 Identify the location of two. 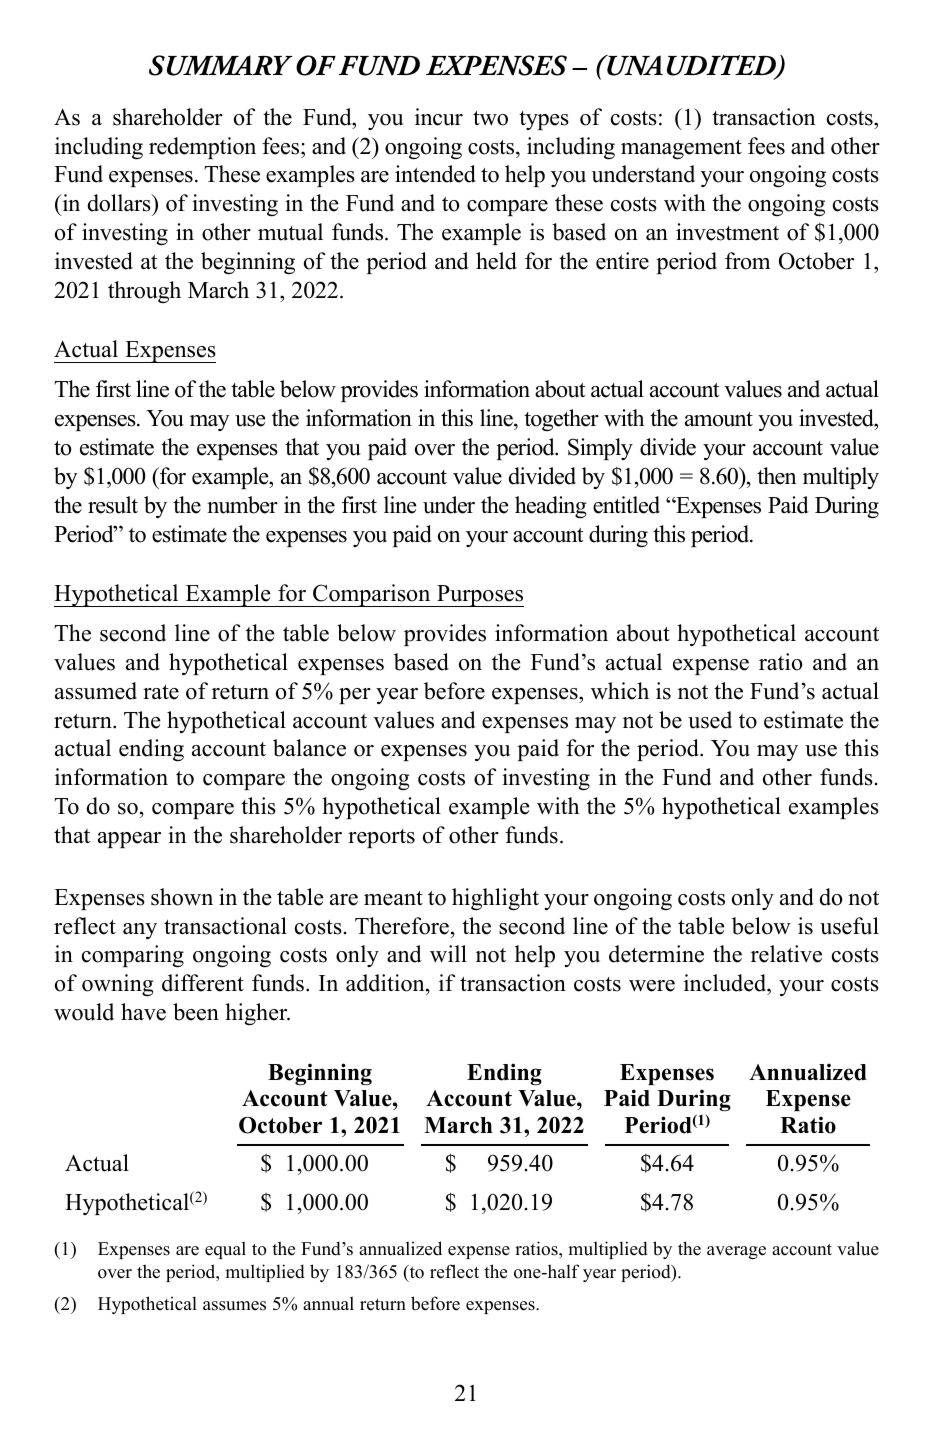
(490, 118).
